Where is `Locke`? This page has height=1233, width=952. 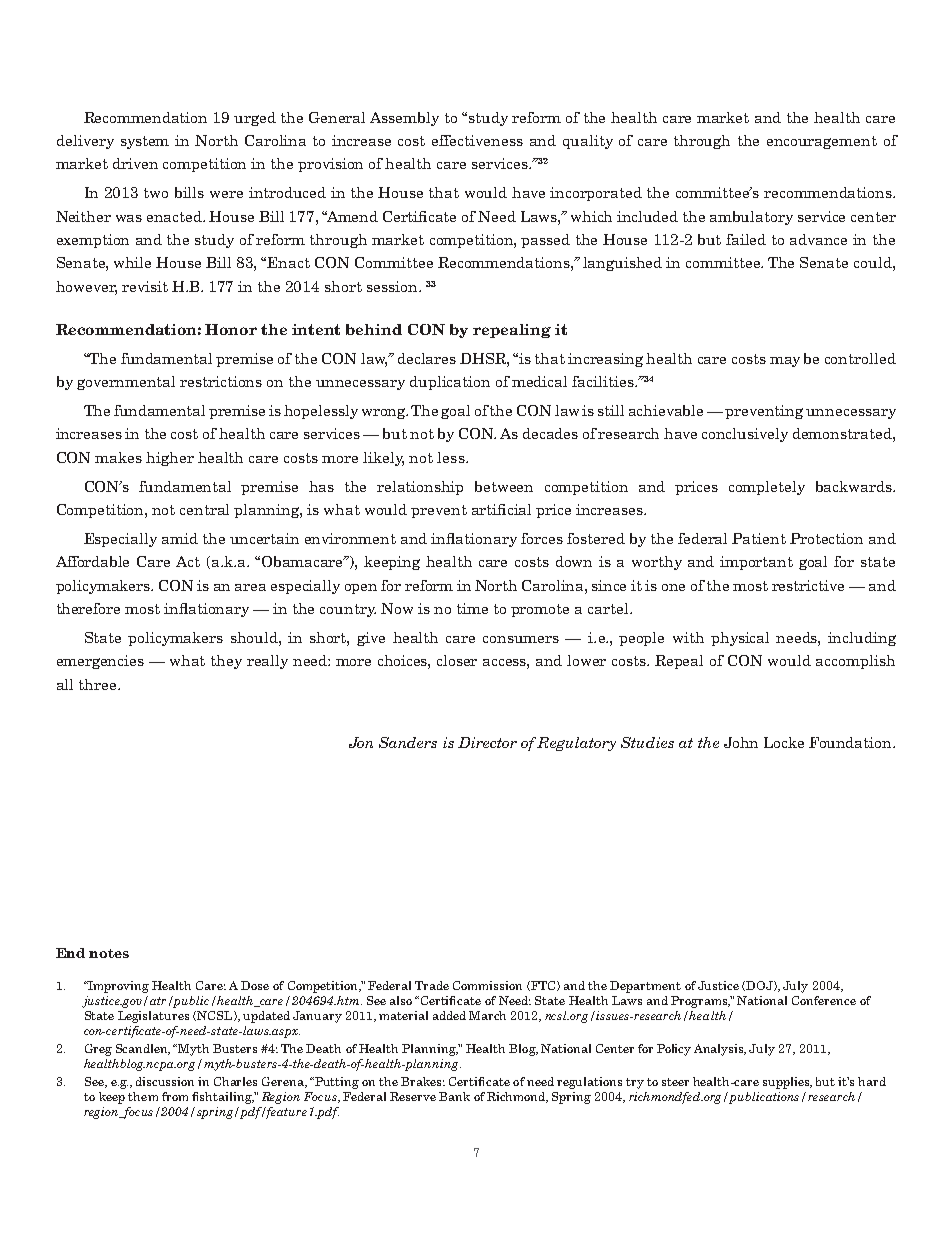
Locke is located at coordinates (784, 742).
